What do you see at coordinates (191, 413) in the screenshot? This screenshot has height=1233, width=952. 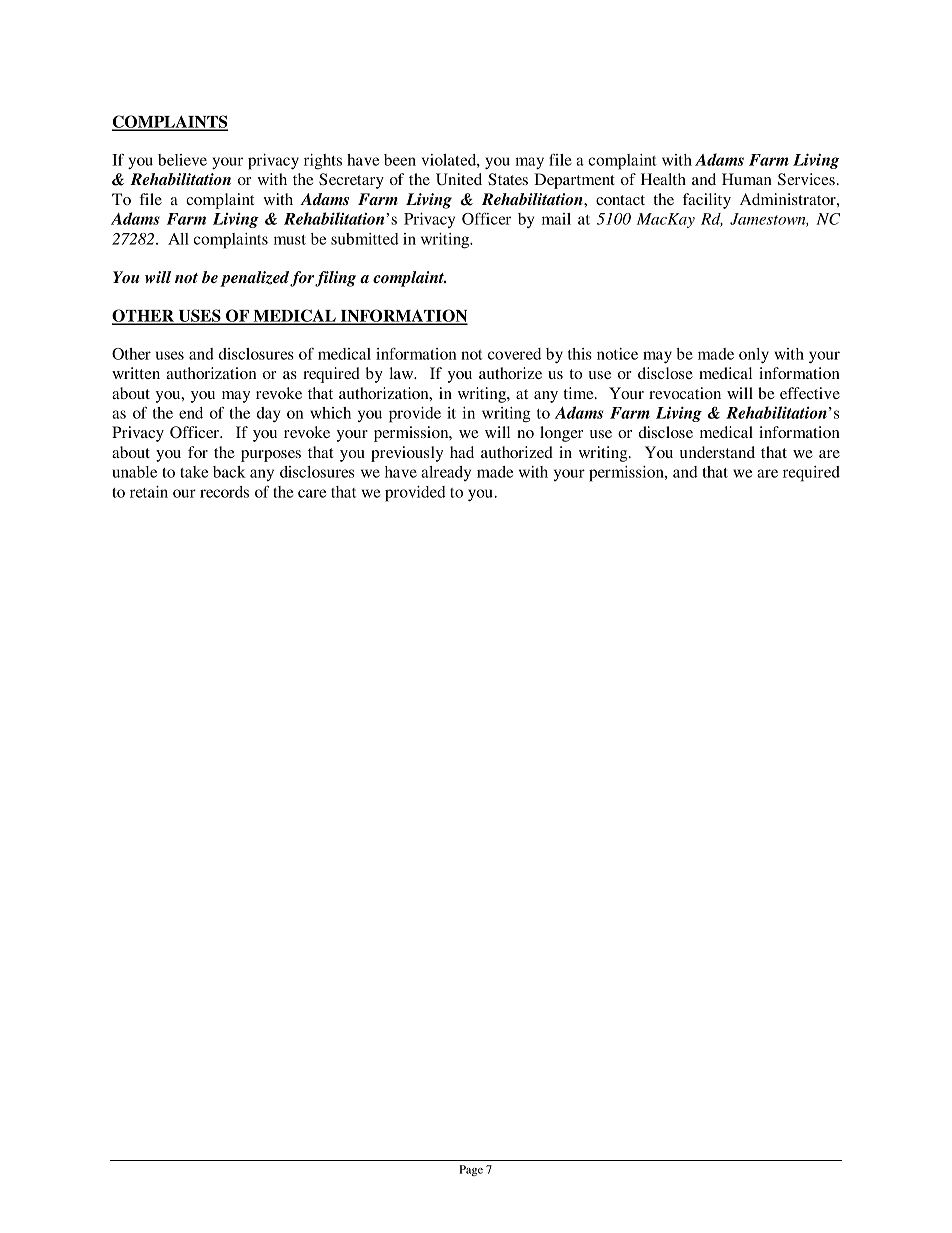 I see `end` at bounding box center [191, 413].
